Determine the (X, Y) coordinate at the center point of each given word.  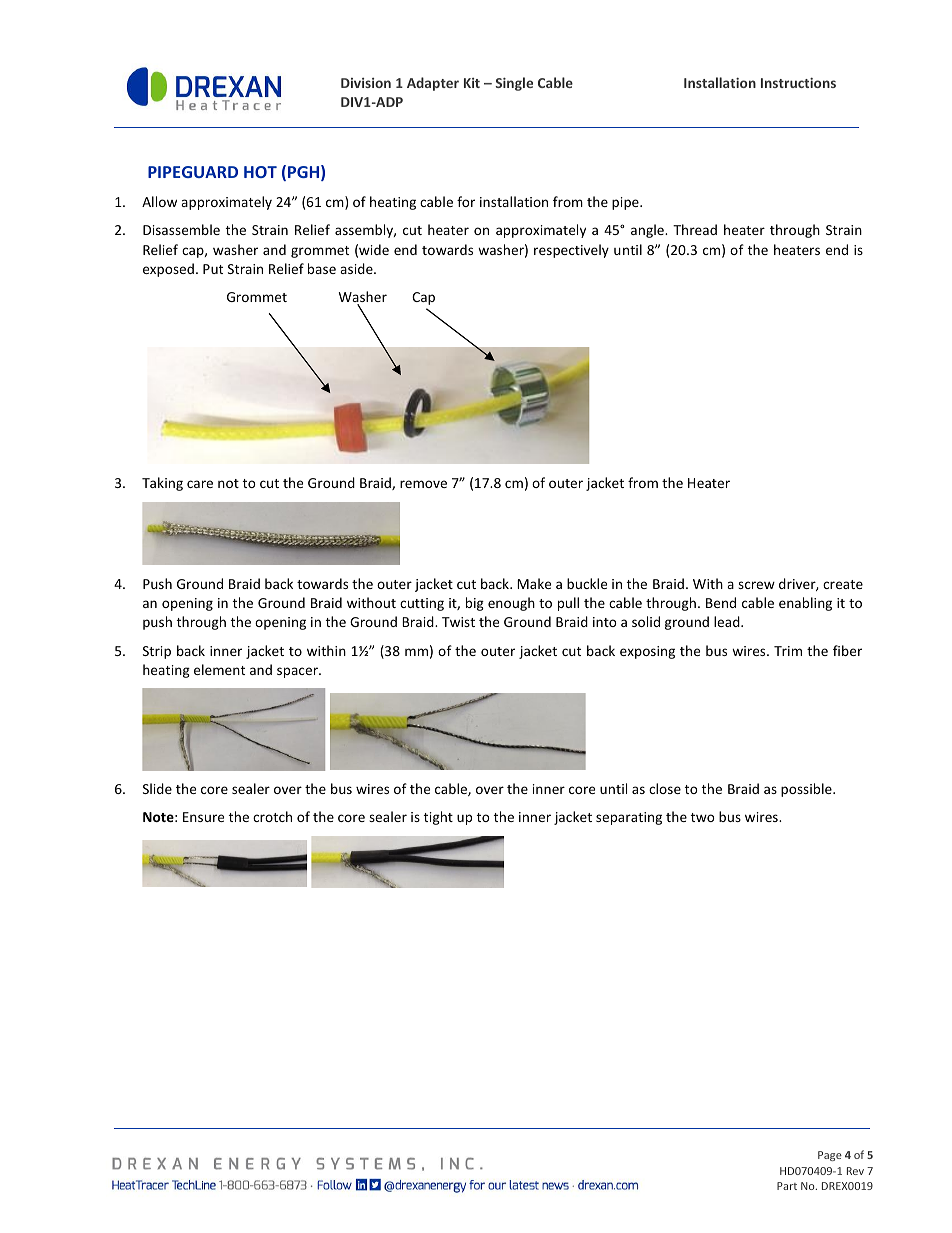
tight (438, 818)
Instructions (798, 83)
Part (787, 1186)
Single (514, 84)
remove (423, 484)
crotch (272, 816)
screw (756, 585)
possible (807, 790)
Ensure (203, 817)
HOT (260, 172)
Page (830, 1156)
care (200, 484)
